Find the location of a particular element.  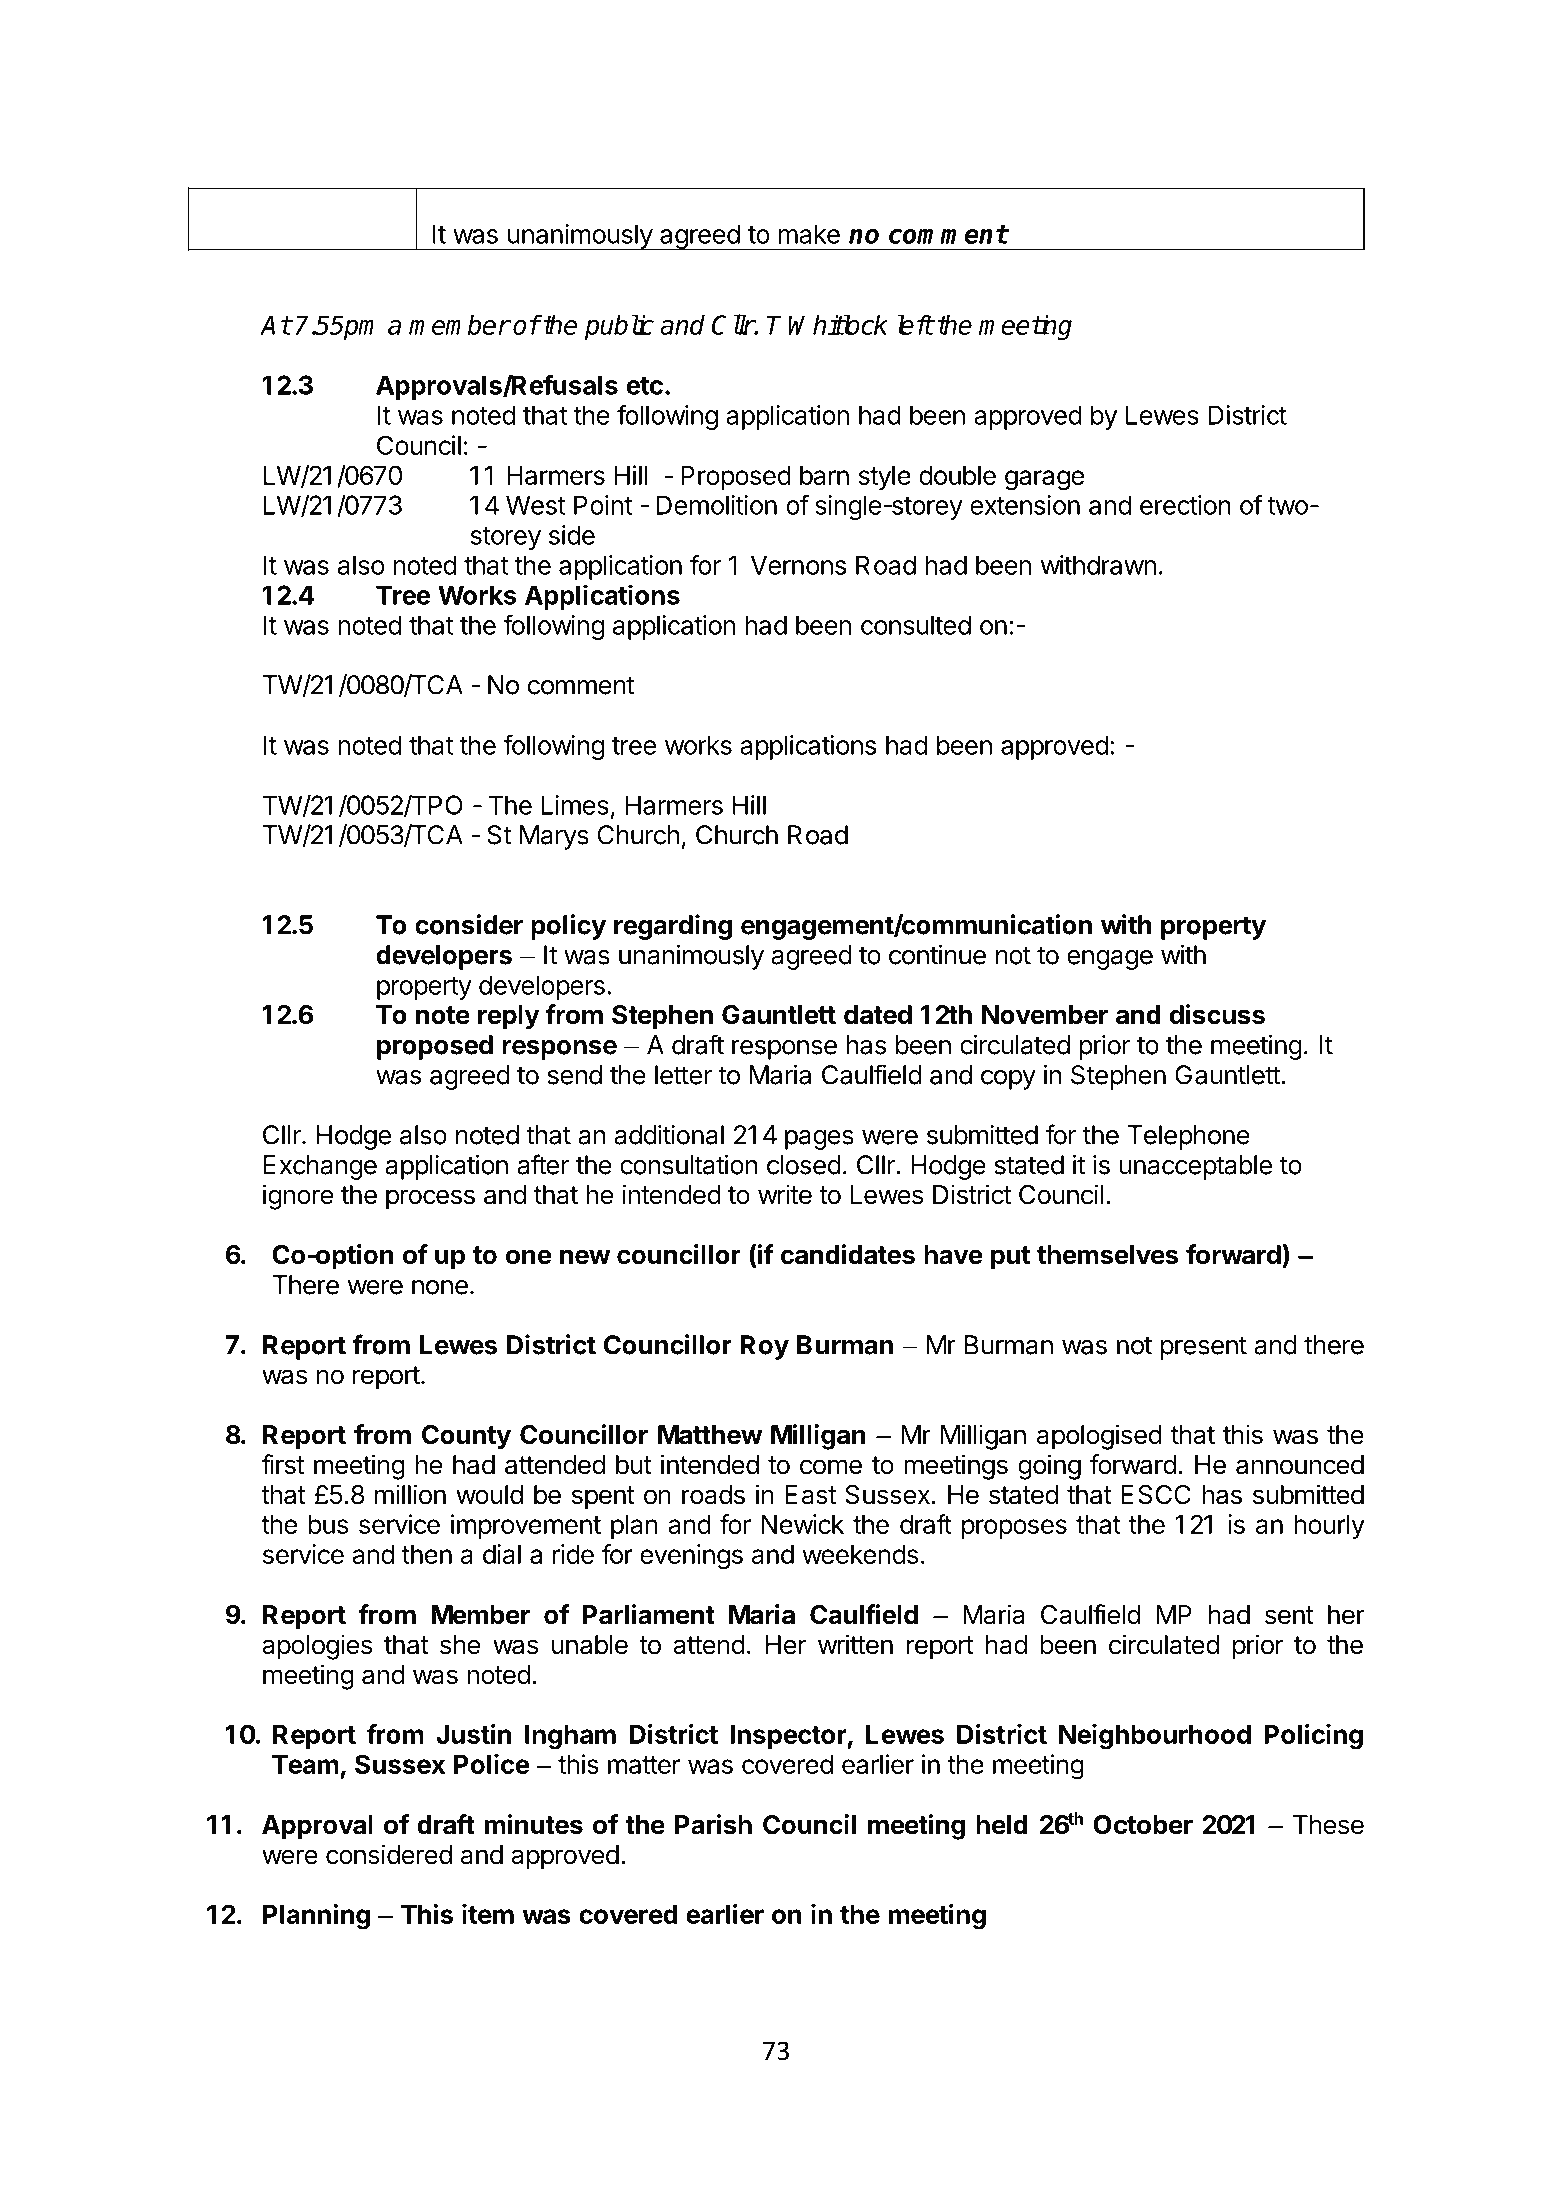

public is located at coordinates (619, 327).
